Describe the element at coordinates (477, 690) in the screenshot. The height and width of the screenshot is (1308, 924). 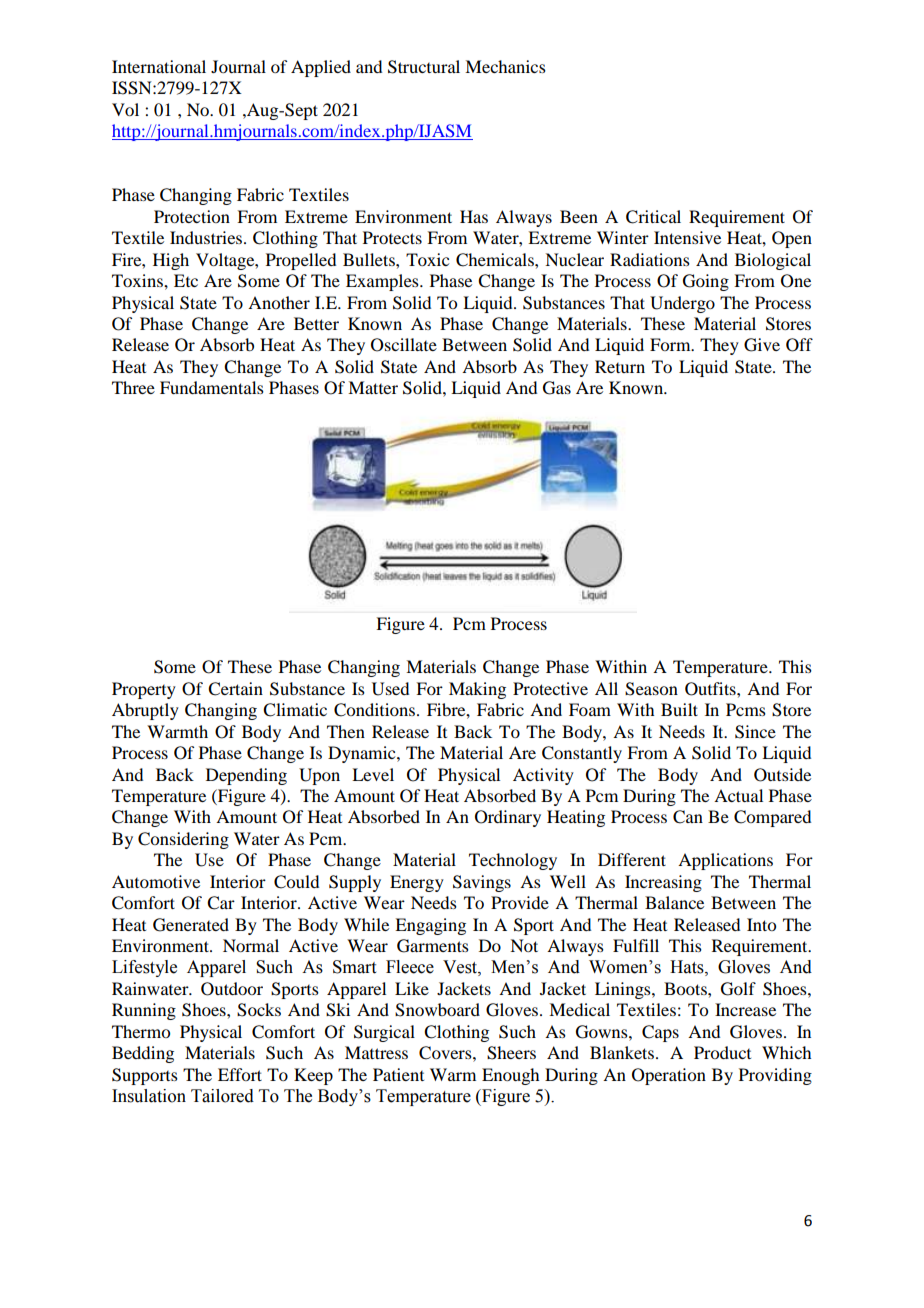
I see `Making` at that location.
